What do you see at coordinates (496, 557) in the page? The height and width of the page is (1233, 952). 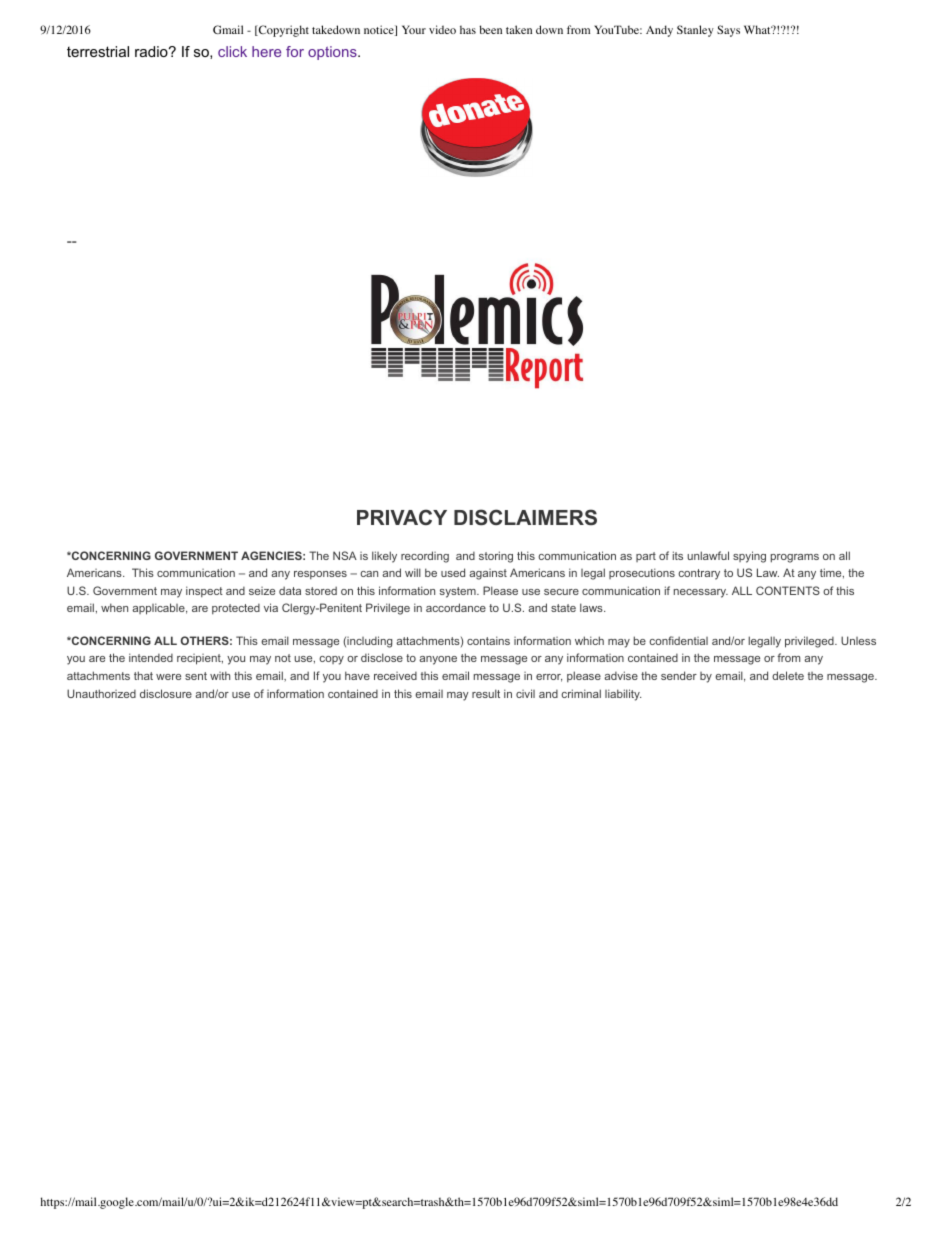 I see `storing` at bounding box center [496, 557].
